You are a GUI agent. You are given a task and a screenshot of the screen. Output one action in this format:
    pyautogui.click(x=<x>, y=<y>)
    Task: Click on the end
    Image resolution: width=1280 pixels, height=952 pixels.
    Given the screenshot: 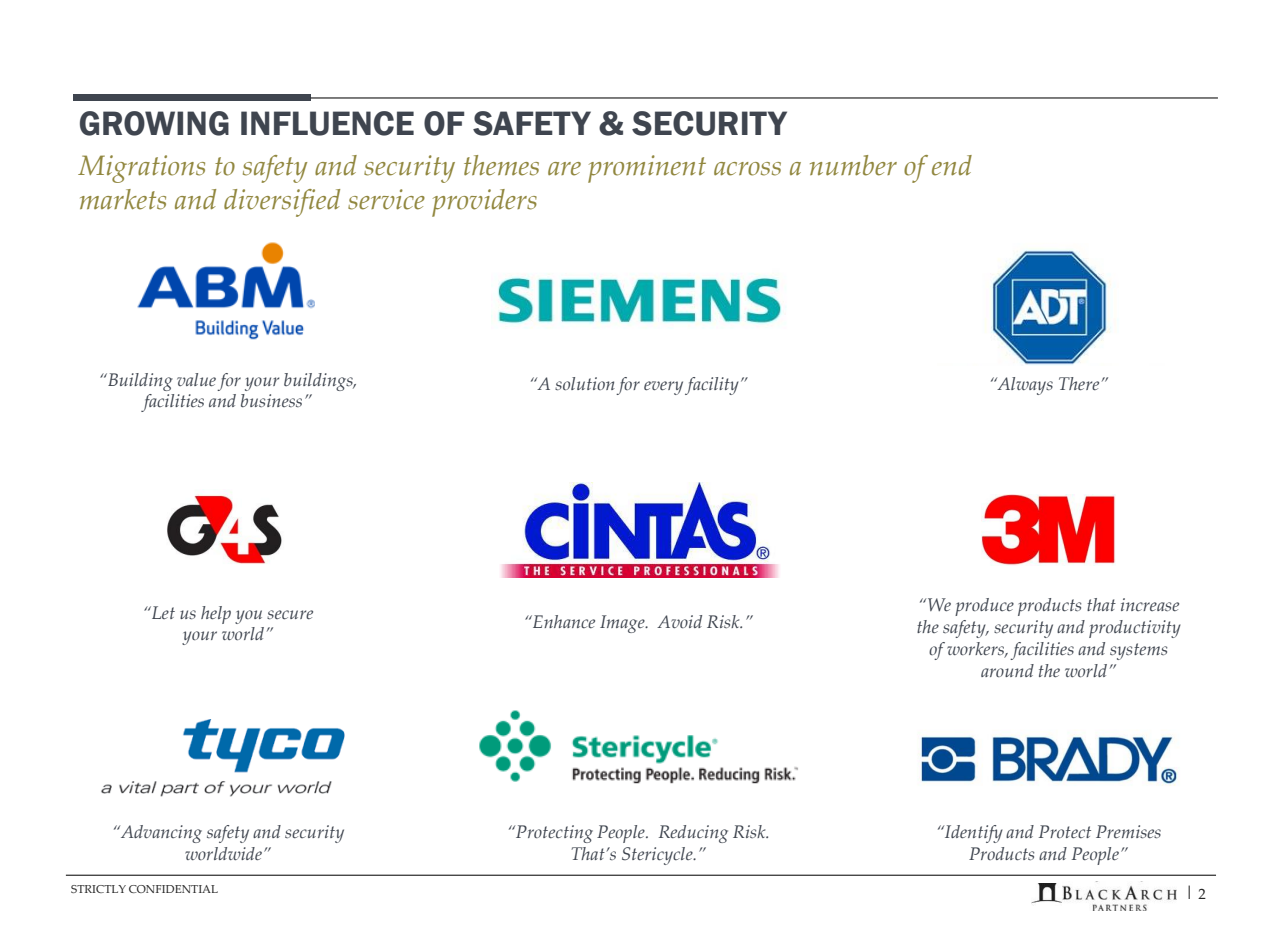 What is the action you would take?
    pyautogui.click(x=952, y=165)
